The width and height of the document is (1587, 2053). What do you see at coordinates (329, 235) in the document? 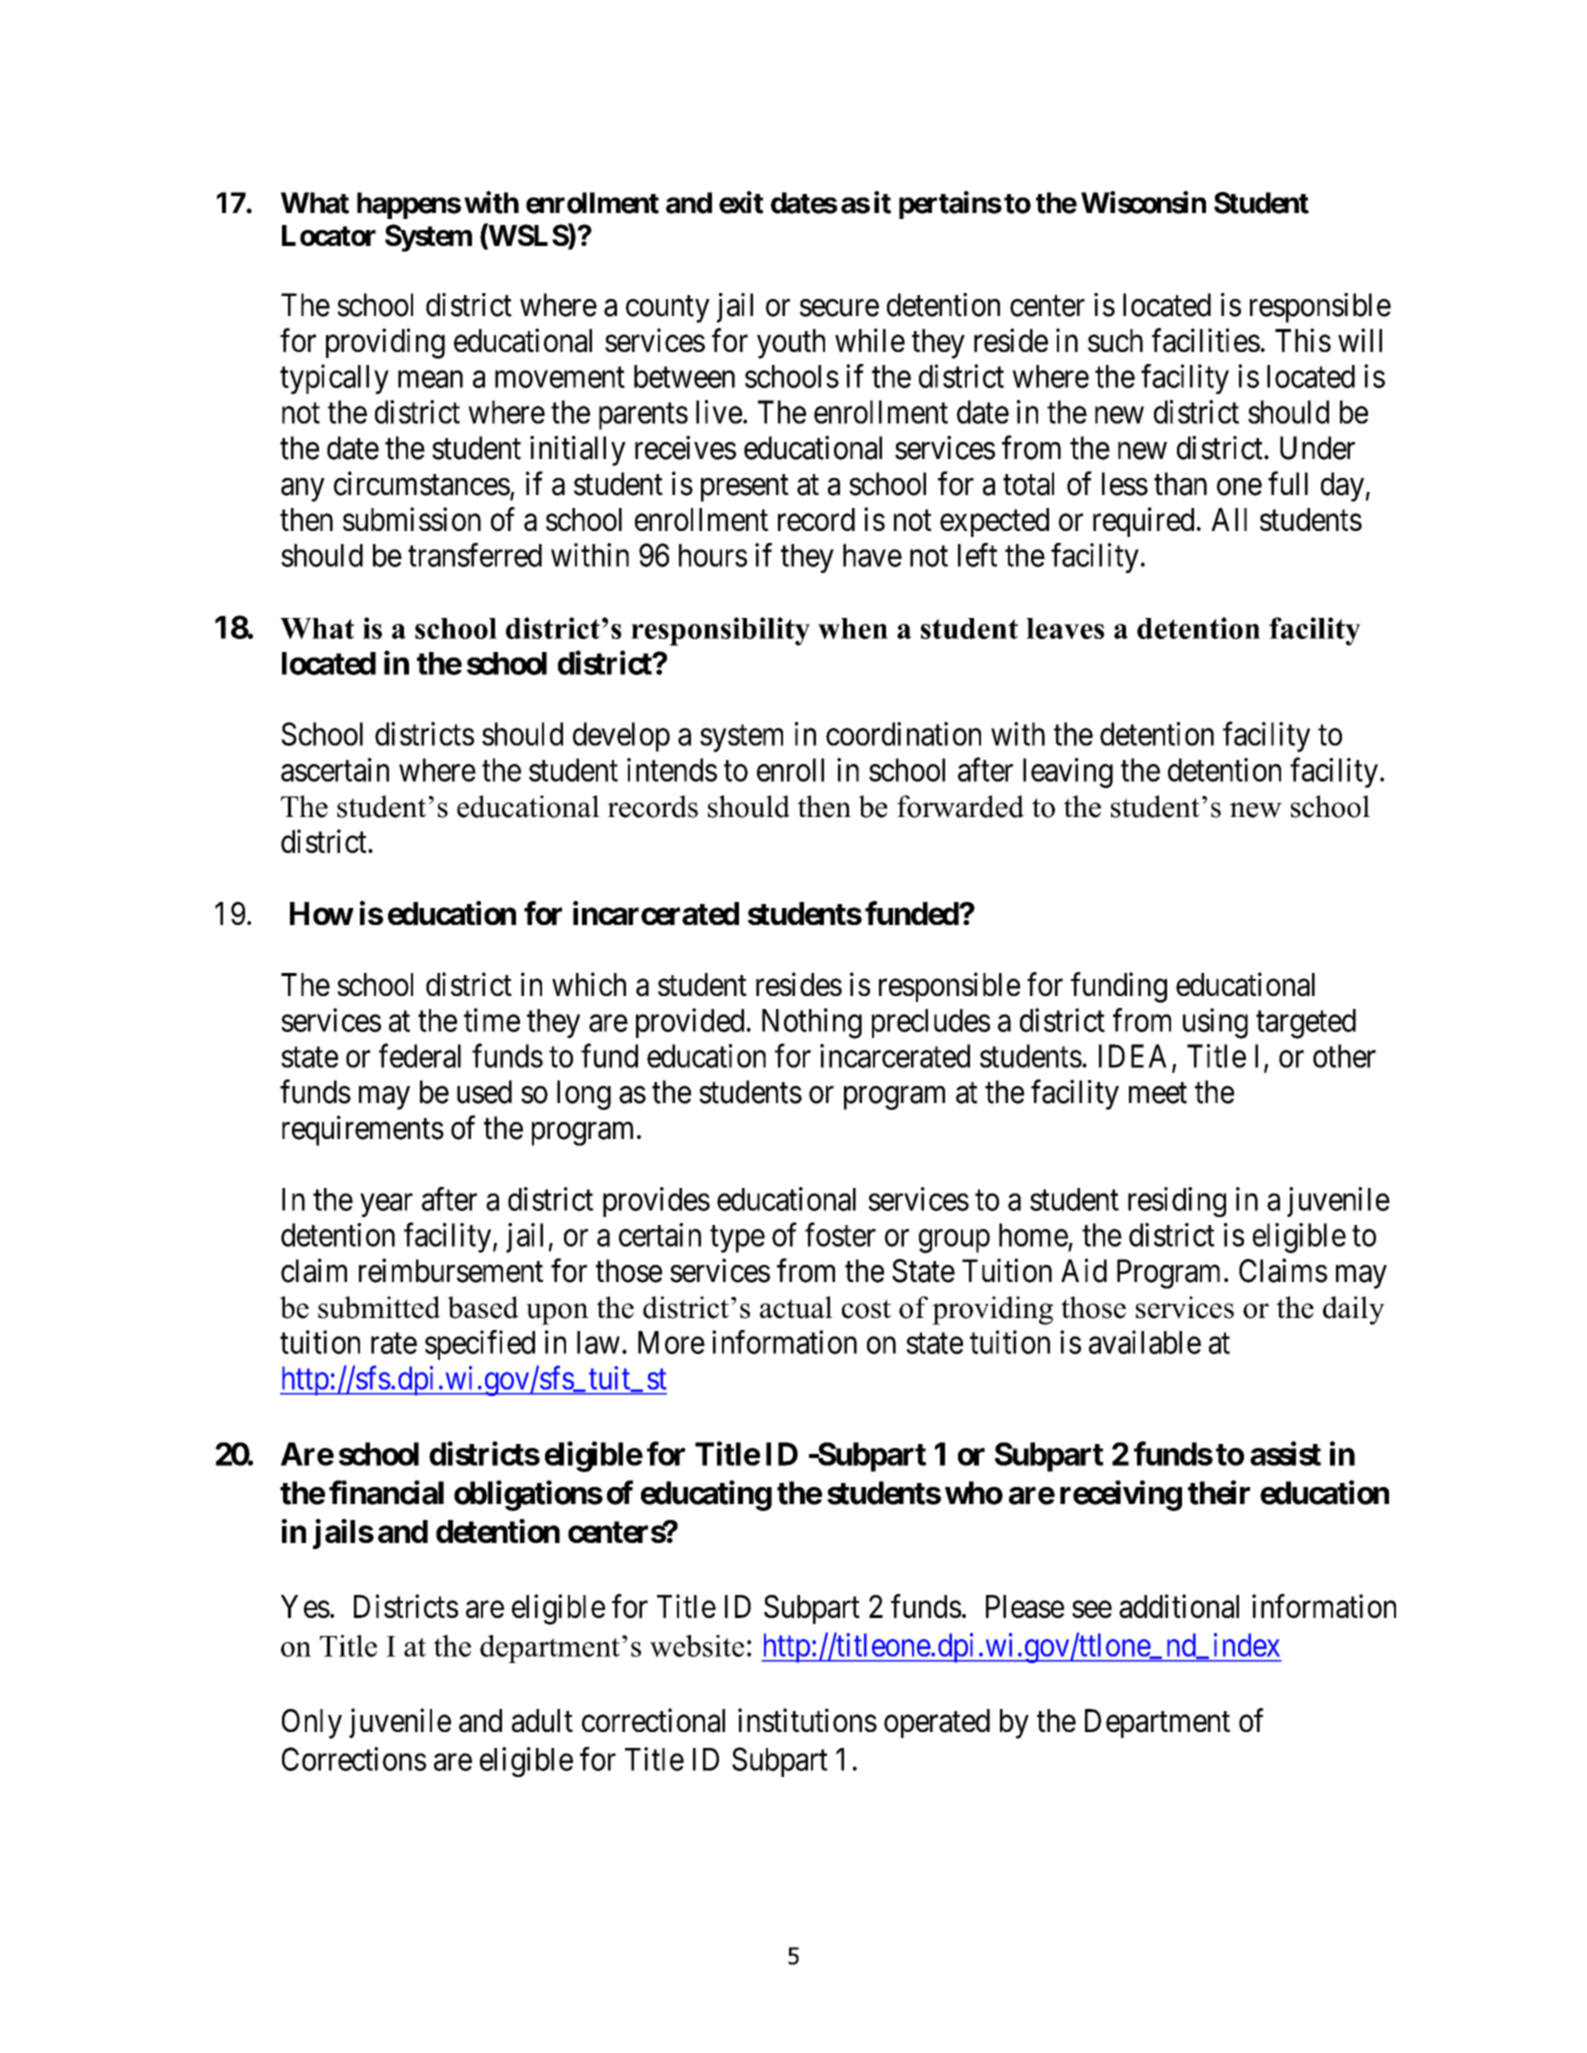
I see `Locator` at bounding box center [329, 235].
